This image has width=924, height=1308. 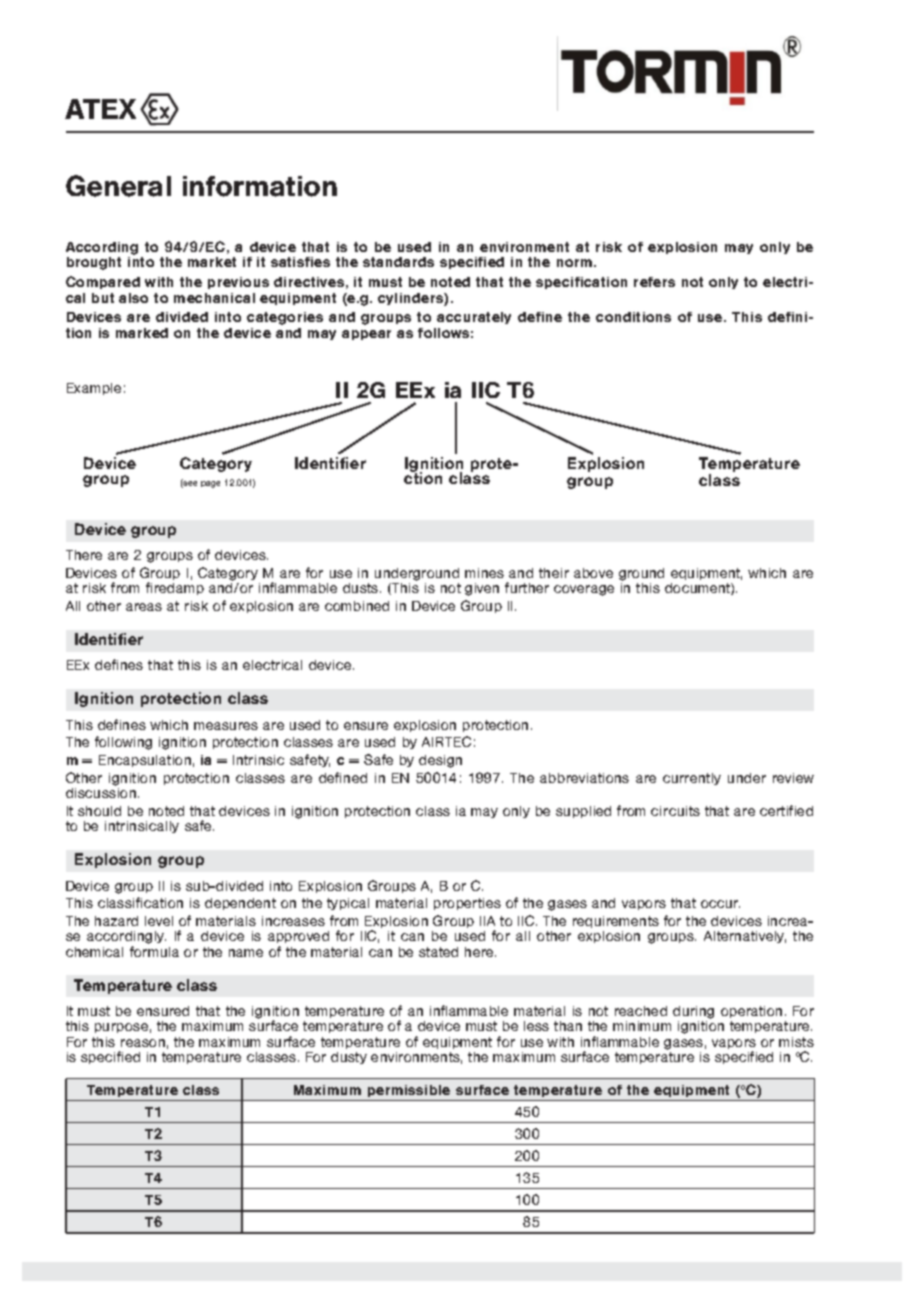 What do you see at coordinates (409, 1093) in the image?
I see `permissible` at bounding box center [409, 1093].
